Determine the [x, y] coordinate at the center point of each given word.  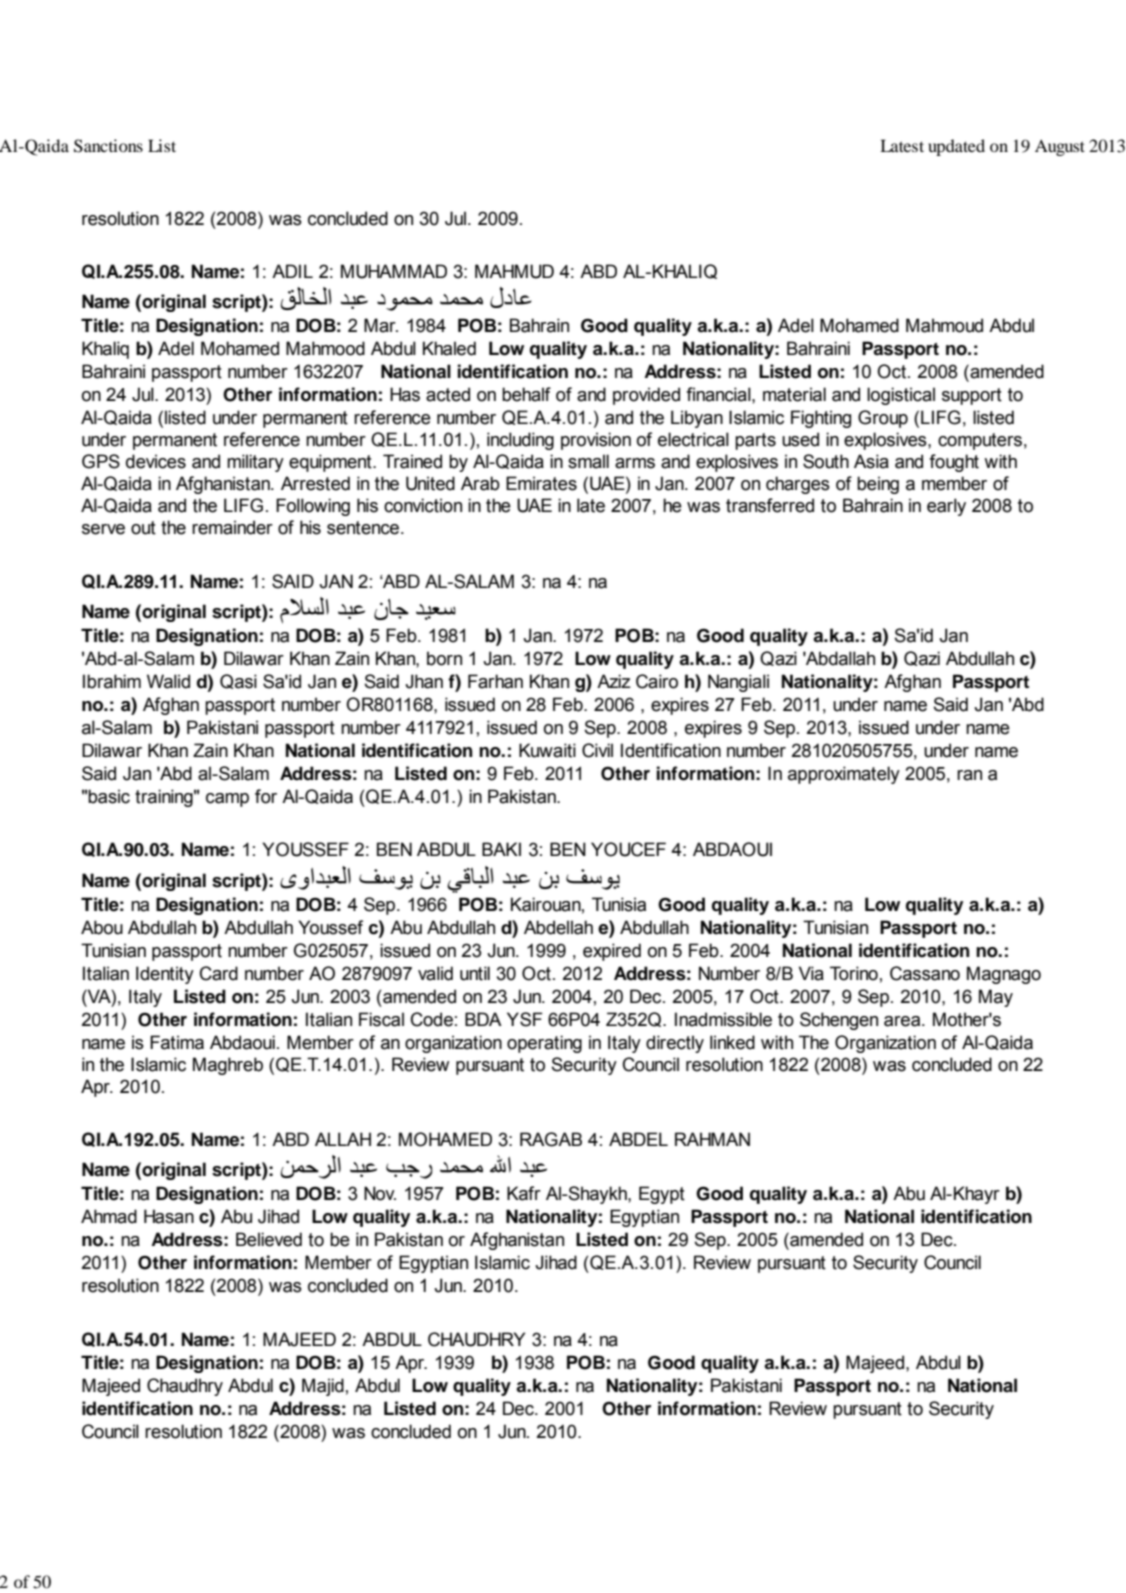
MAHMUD [514, 271]
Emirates [541, 483]
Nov [380, 1193]
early [946, 507]
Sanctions [108, 146]
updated [956, 147]
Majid [323, 1387]
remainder [232, 527]
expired [612, 952]
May [996, 998]
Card [219, 973]
